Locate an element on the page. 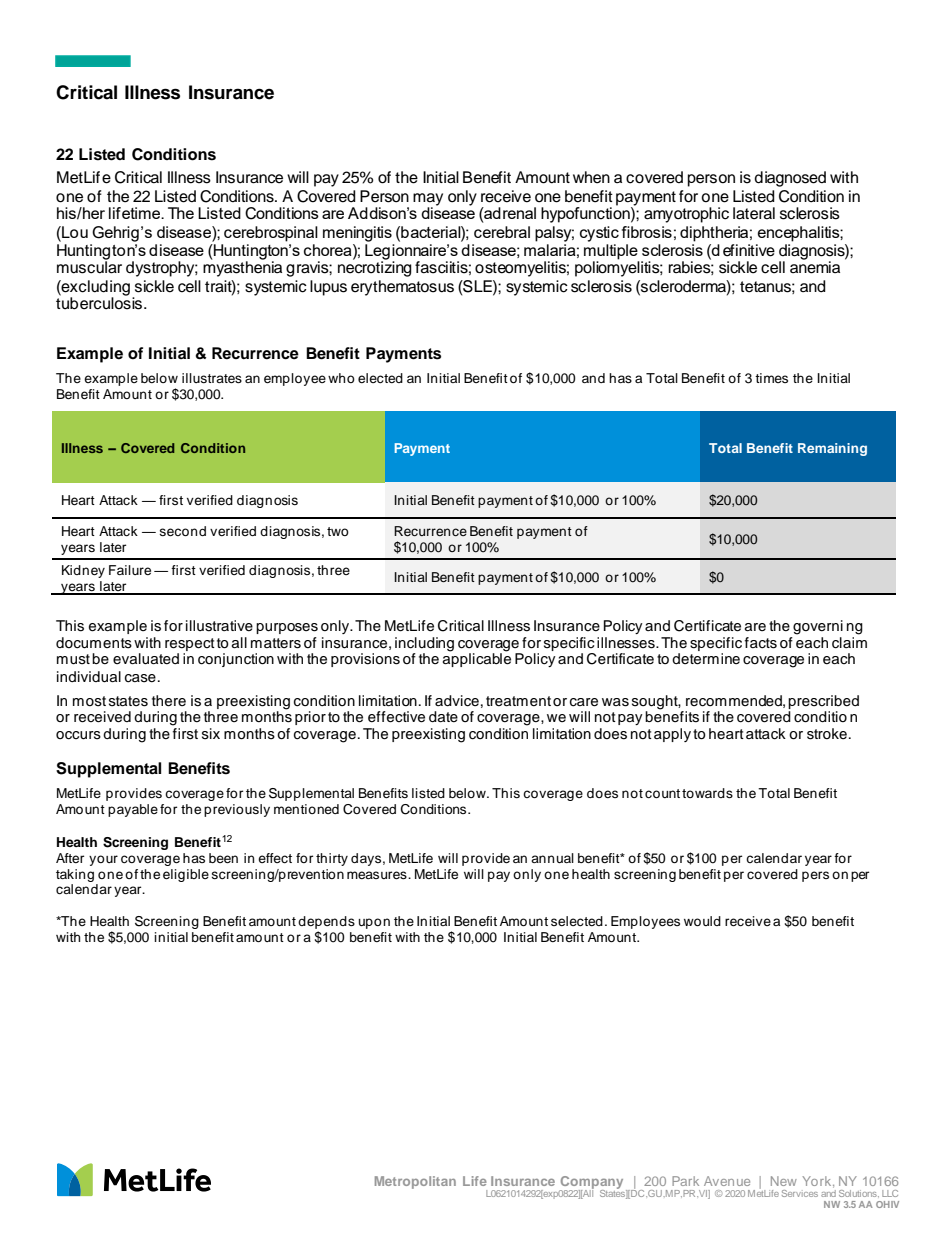 The image size is (952, 1233). diagnosed is located at coordinates (790, 179).
